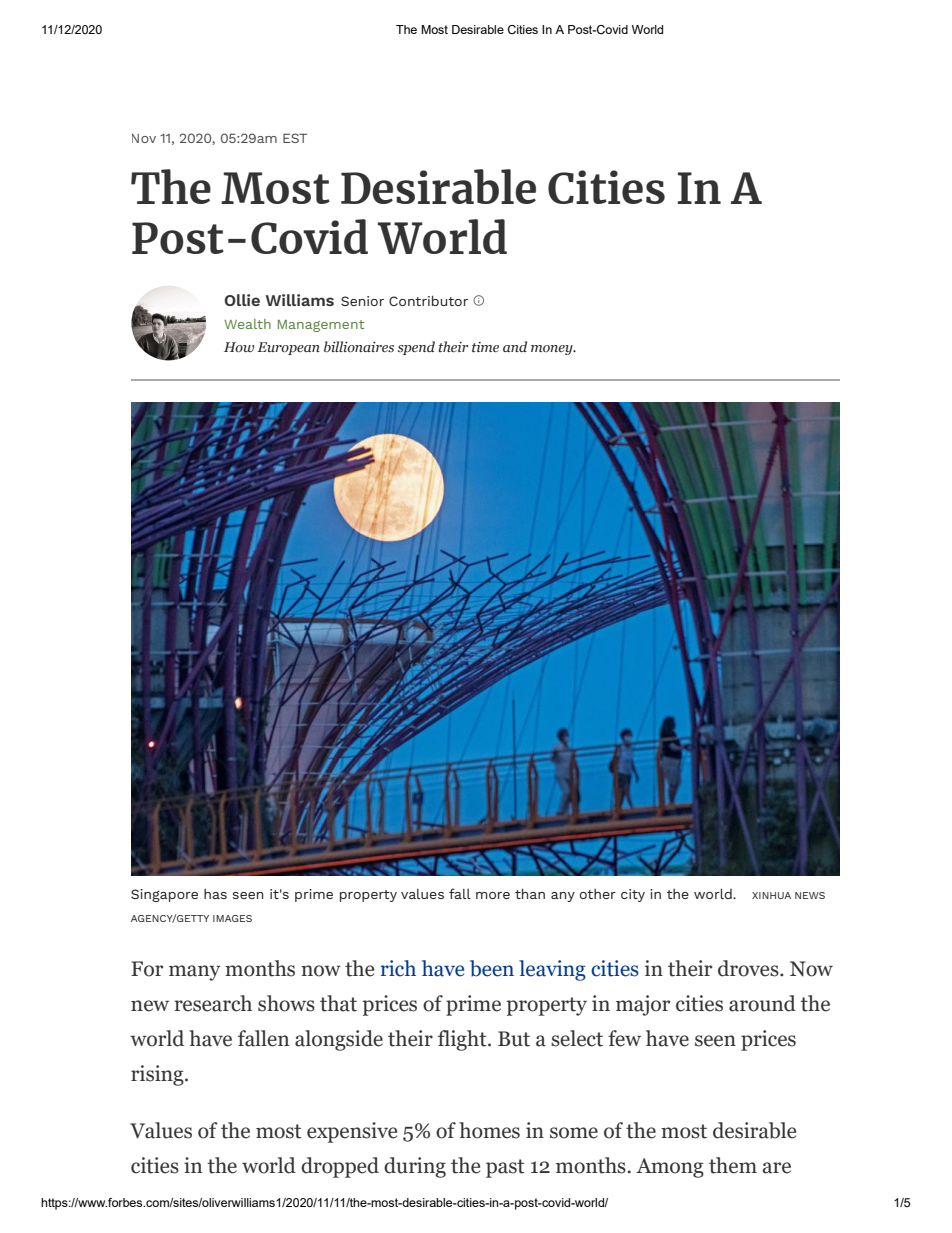 The image size is (952, 1233). I want to click on XINHUA, so click(771, 895).
